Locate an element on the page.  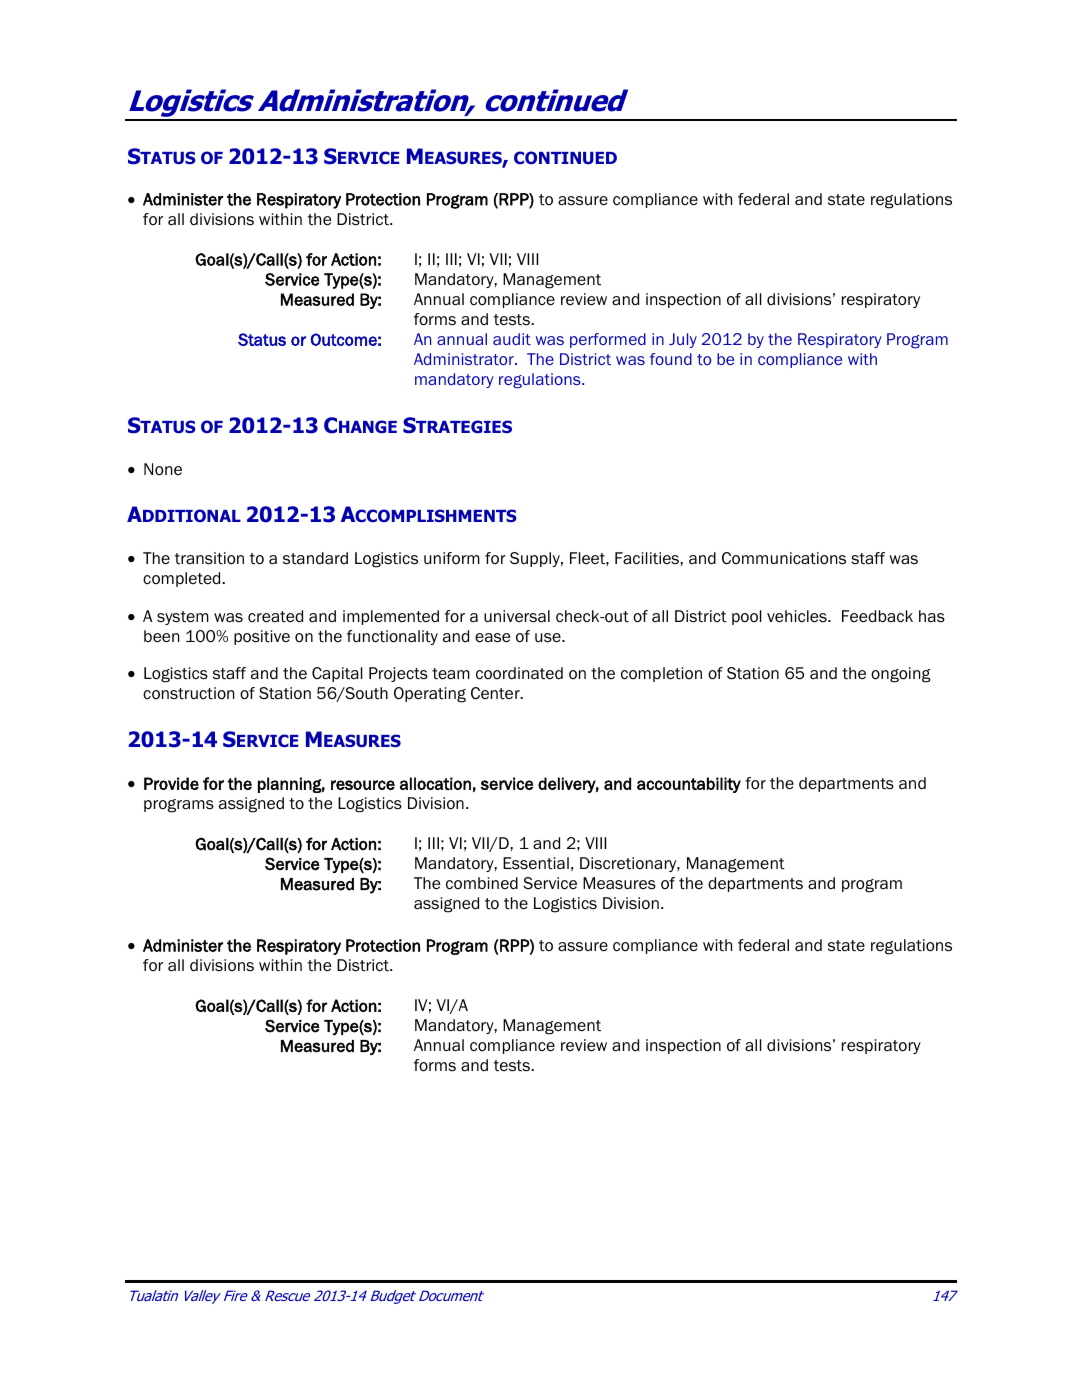
Essential is located at coordinates (536, 863).
